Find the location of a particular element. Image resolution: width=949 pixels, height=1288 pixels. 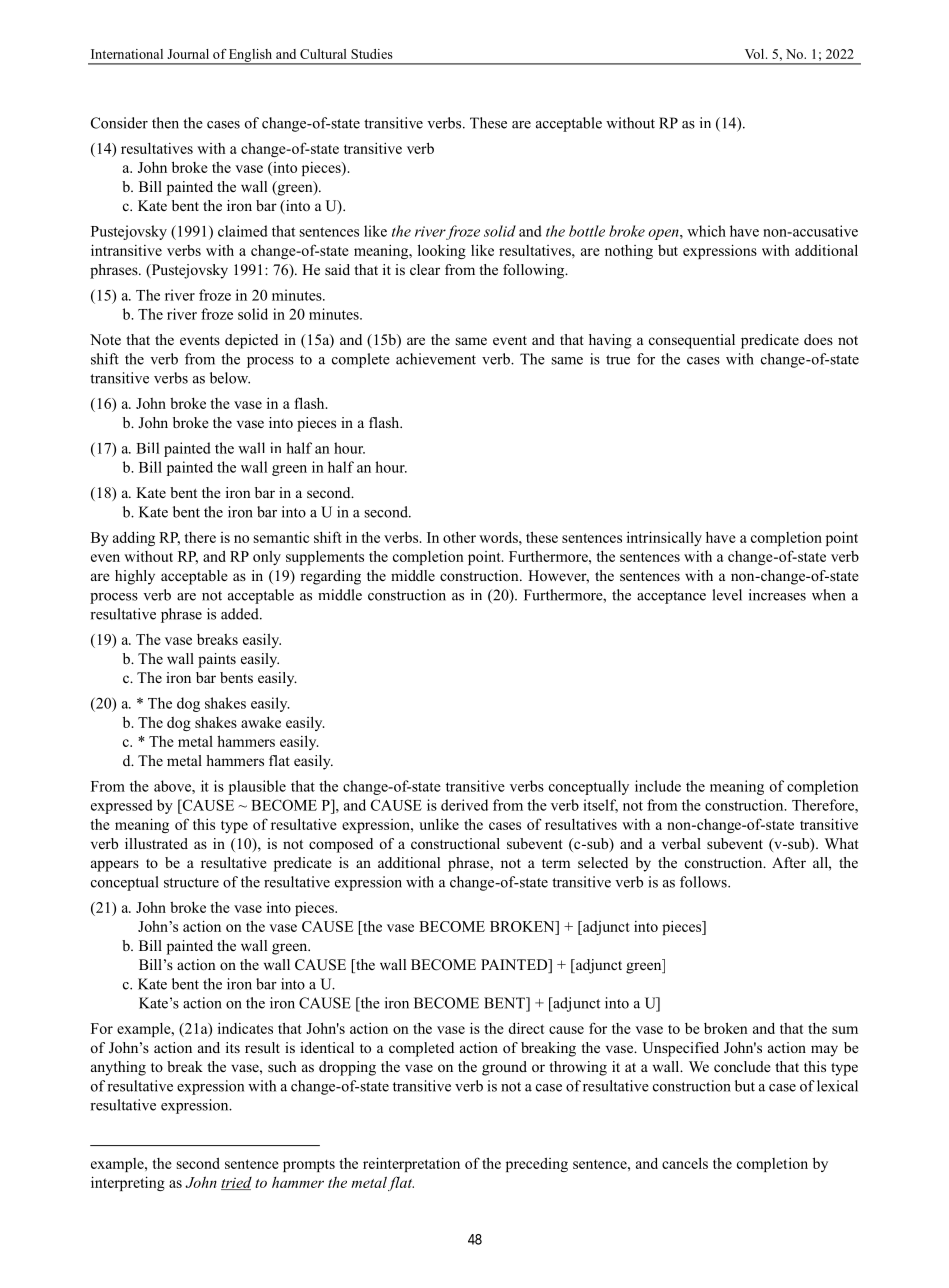

increases is located at coordinates (777, 595).
